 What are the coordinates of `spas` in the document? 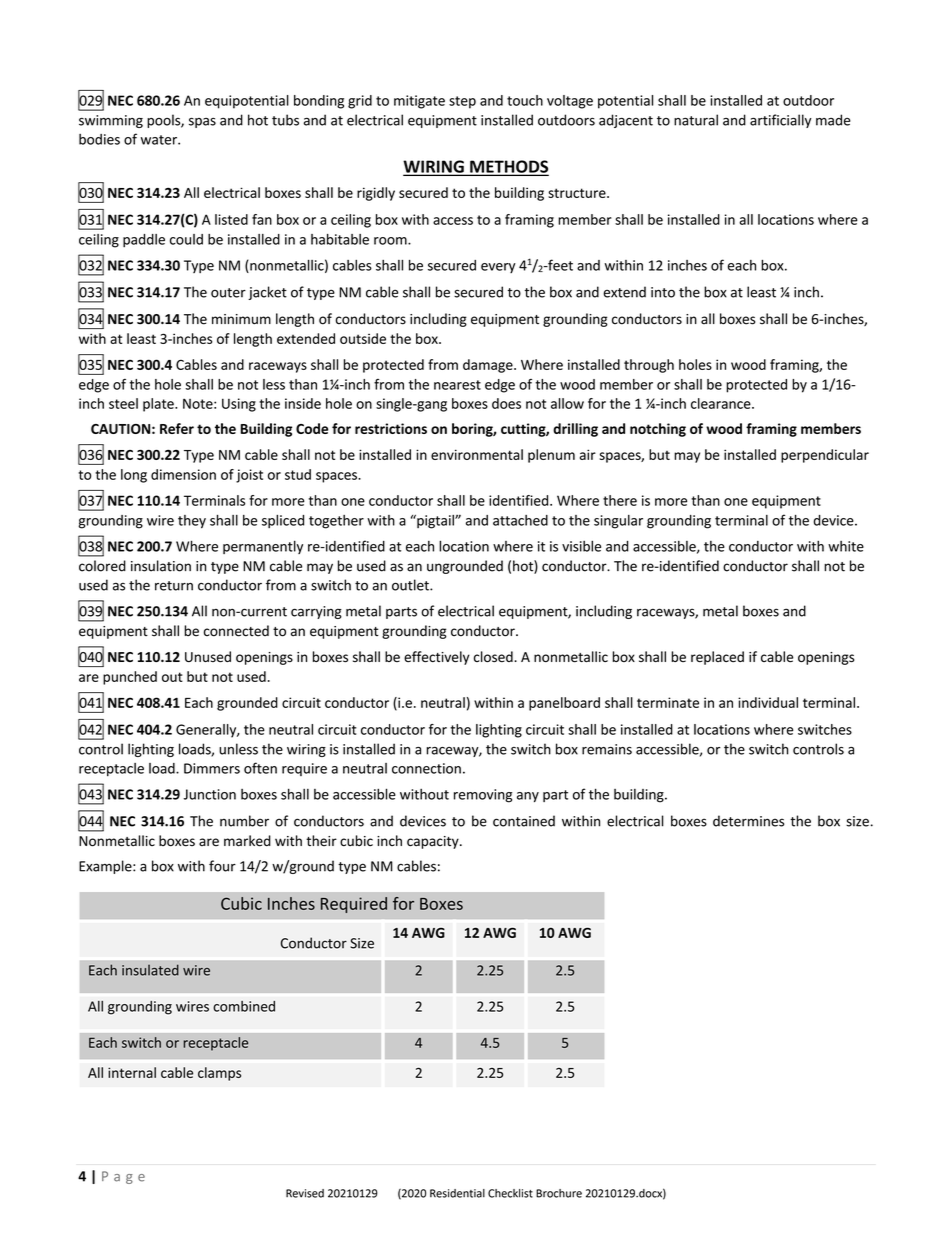 It's located at (202, 122).
